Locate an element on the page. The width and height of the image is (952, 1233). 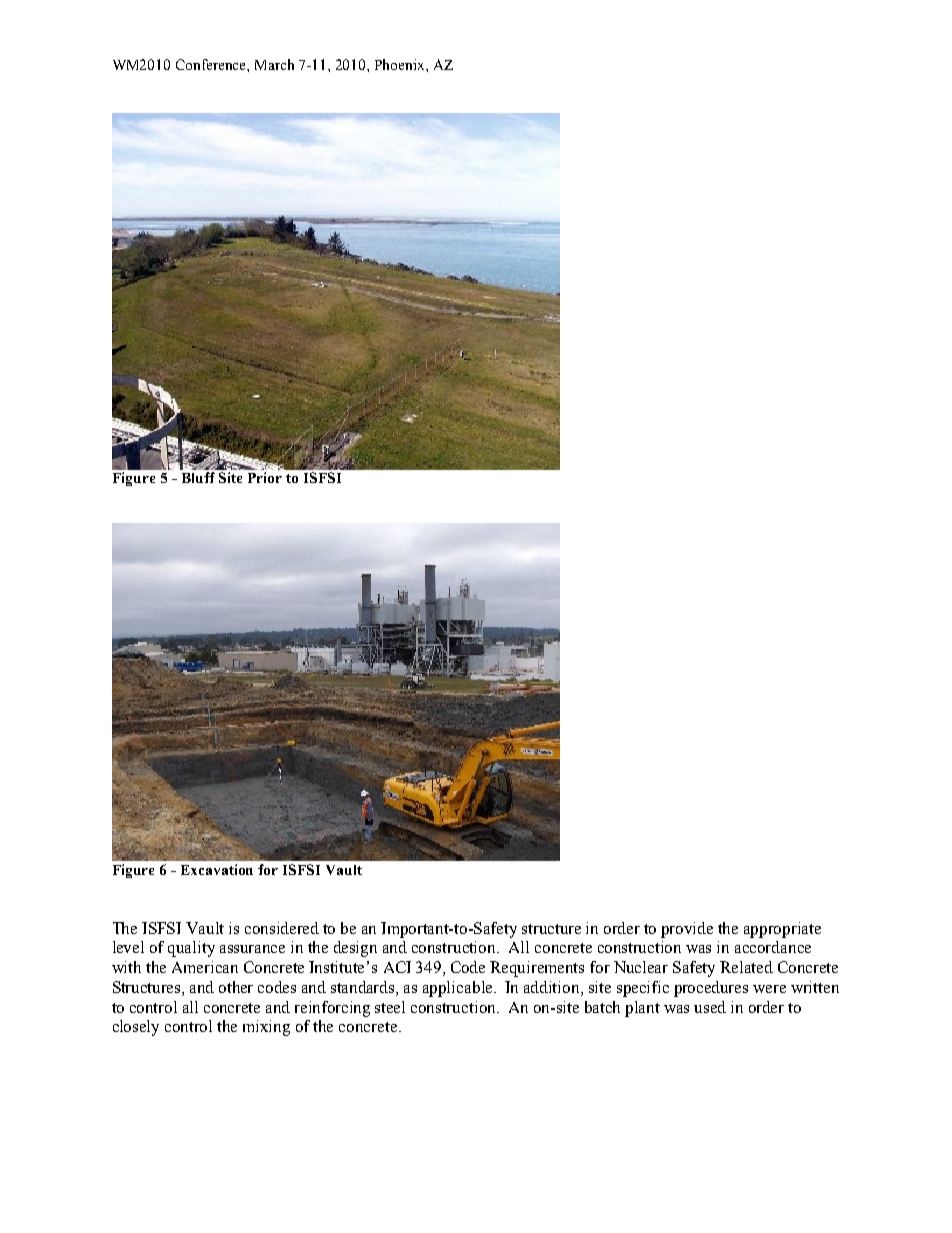
Prior is located at coordinates (265, 477).
